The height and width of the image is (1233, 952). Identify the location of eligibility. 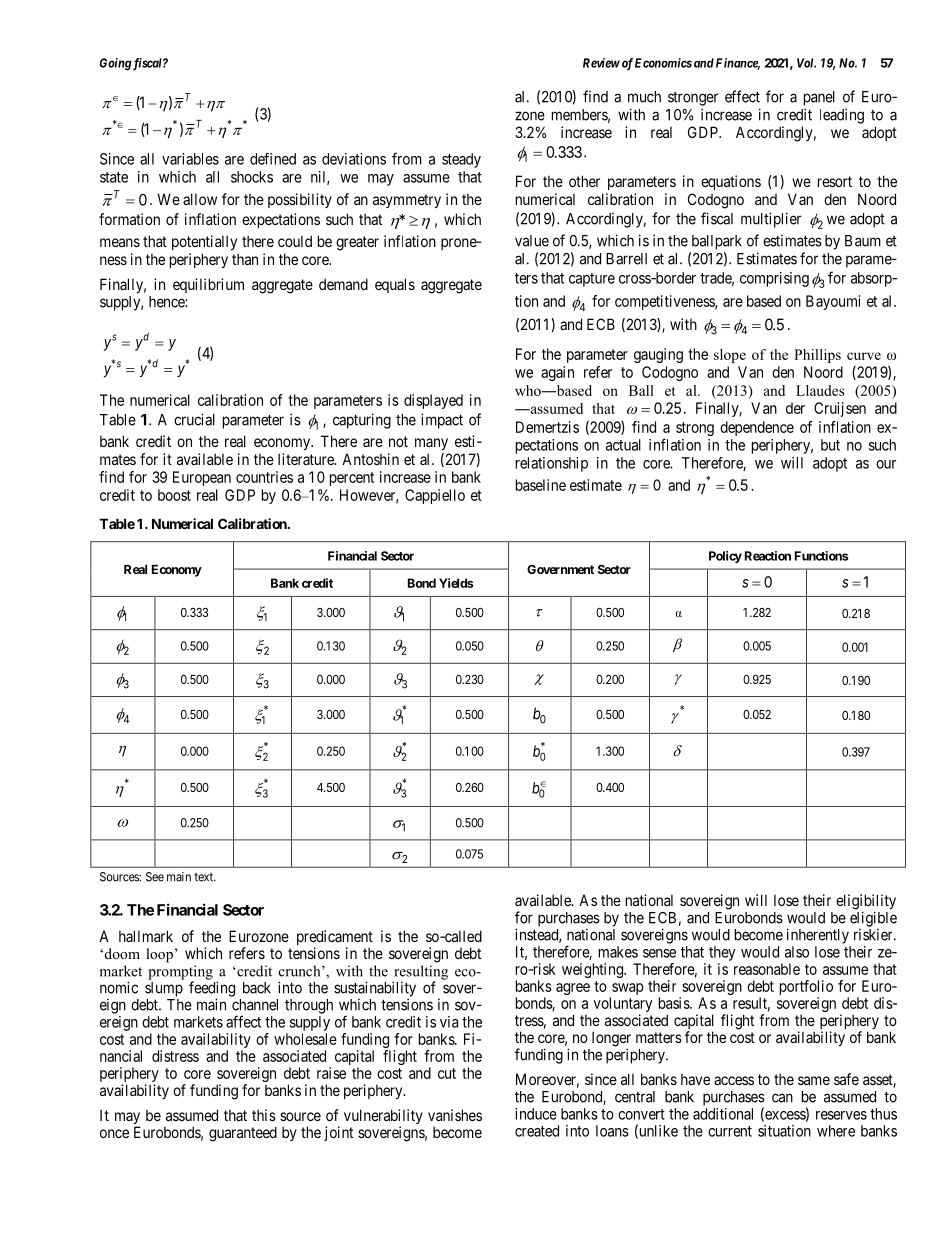
(866, 903).
